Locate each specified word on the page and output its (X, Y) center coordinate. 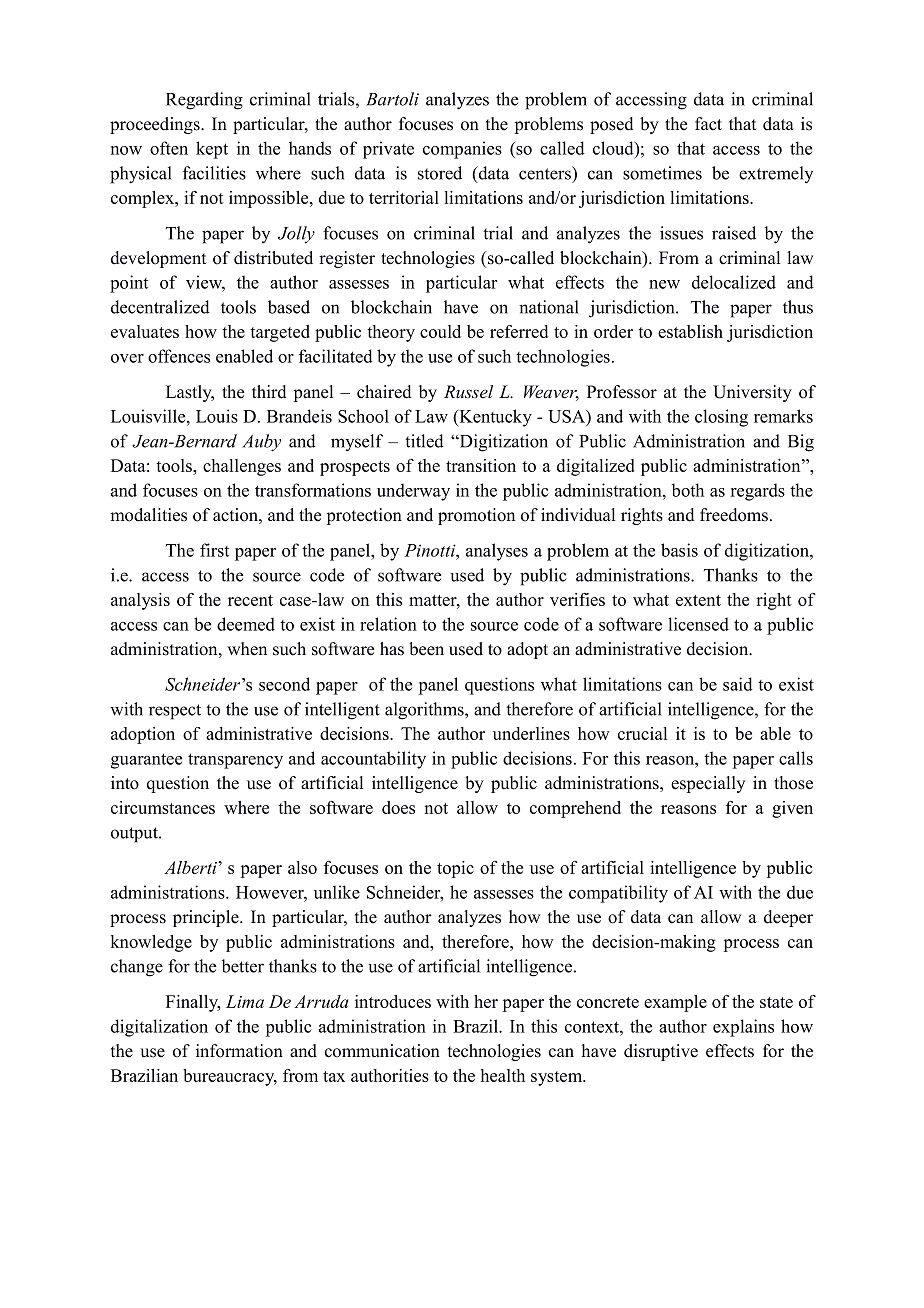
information (239, 1051)
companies (462, 150)
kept (212, 150)
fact (708, 124)
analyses (497, 552)
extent (698, 600)
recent (250, 600)
